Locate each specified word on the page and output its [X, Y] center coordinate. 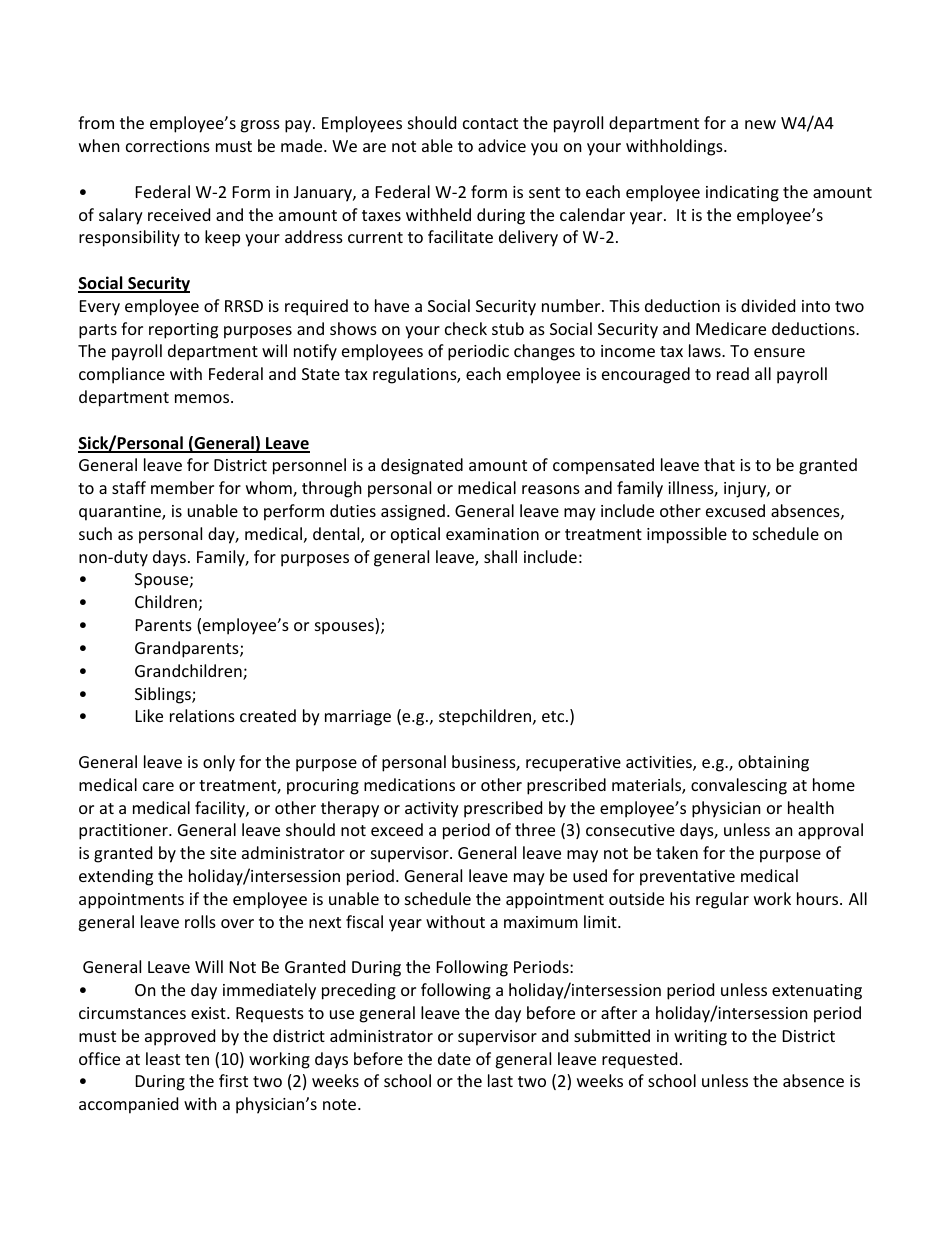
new [760, 124]
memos [203, 398]
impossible [687, 535]
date [454, 1058]
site [223, 853]
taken [677, 852]
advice [502, 145]
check [466, 328]
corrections [168, 146]
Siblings [164, 695]
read [733, 373]
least [163, 1058]
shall [500, 556]
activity [432, 810]
